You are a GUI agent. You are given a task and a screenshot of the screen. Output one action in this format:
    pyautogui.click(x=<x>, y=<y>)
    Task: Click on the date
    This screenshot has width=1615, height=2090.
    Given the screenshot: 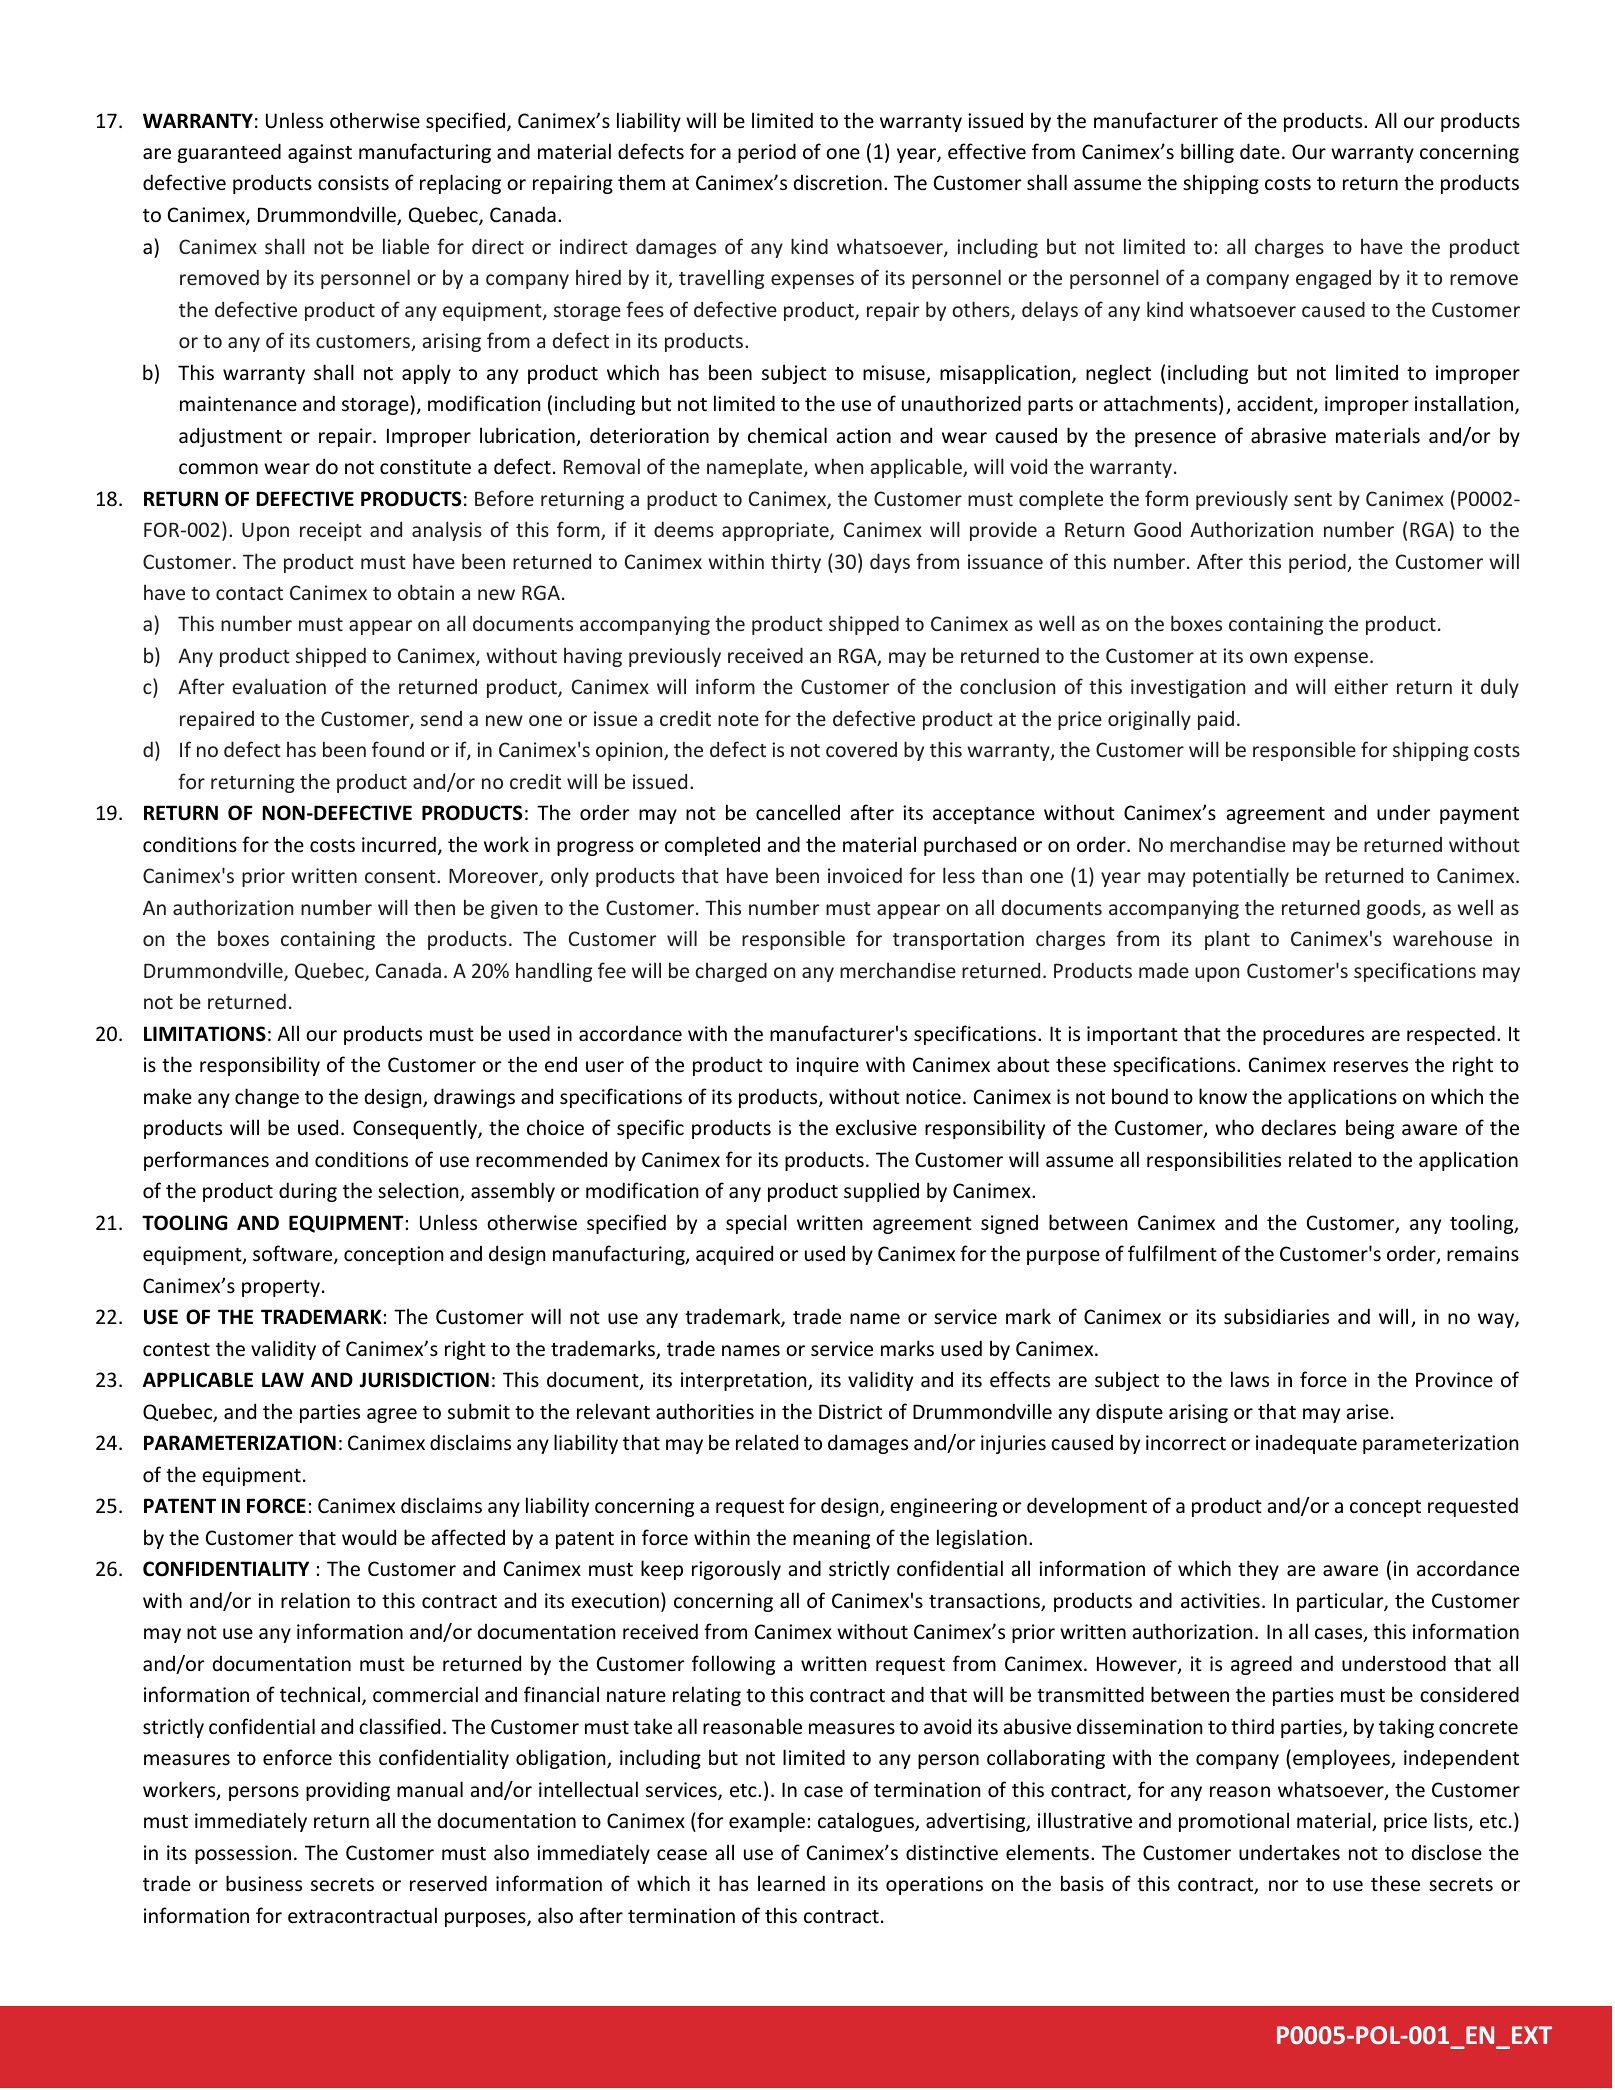 What is the action you would take?
    pyautogui.click(x=1260, y=151)
